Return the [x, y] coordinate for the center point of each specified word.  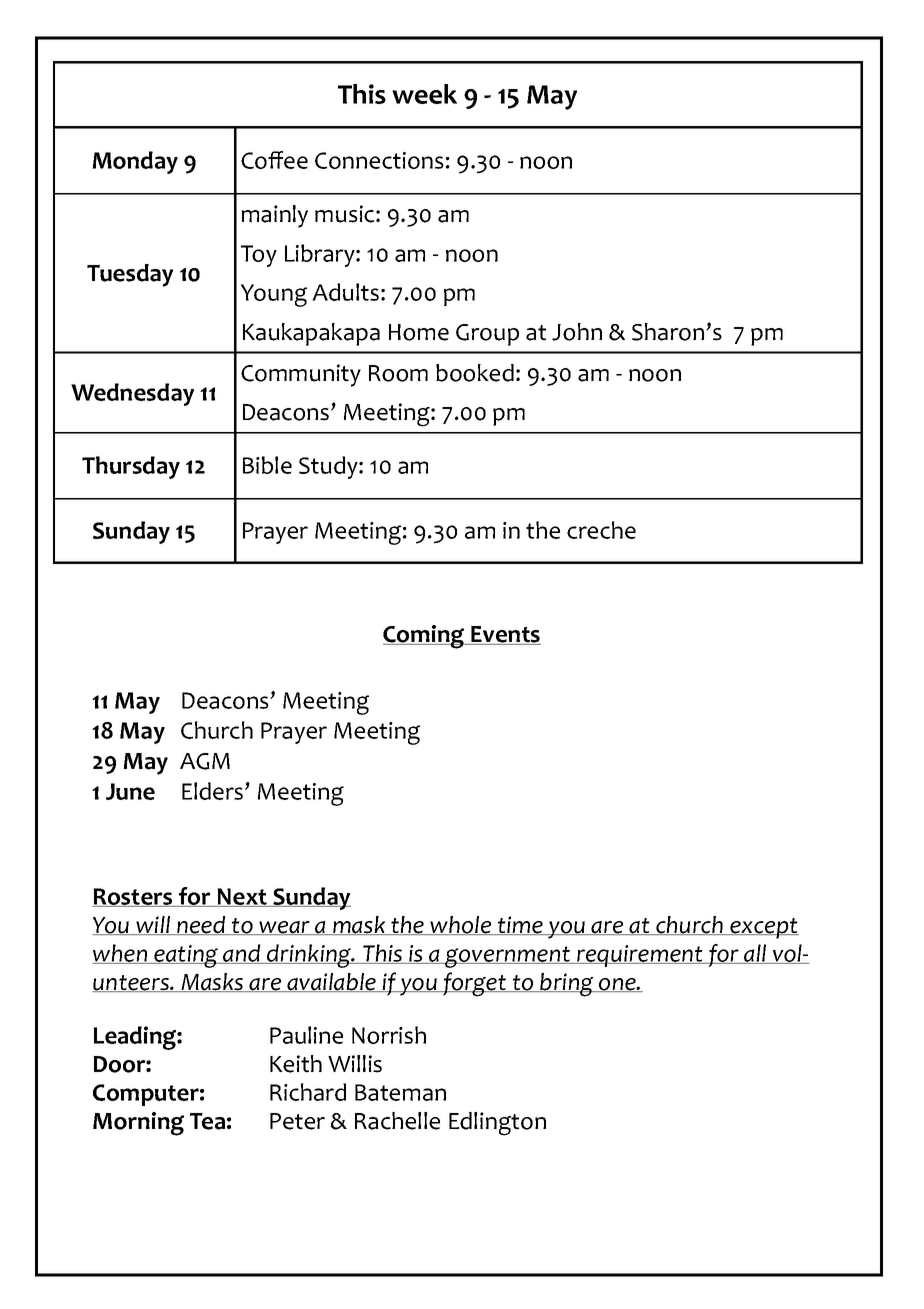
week [424, 94]
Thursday [131, 467]
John [577, 332]
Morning [138, 1124]
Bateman [400, 1092]
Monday [135, 162]
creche [601, 530]
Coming [425, 637]
